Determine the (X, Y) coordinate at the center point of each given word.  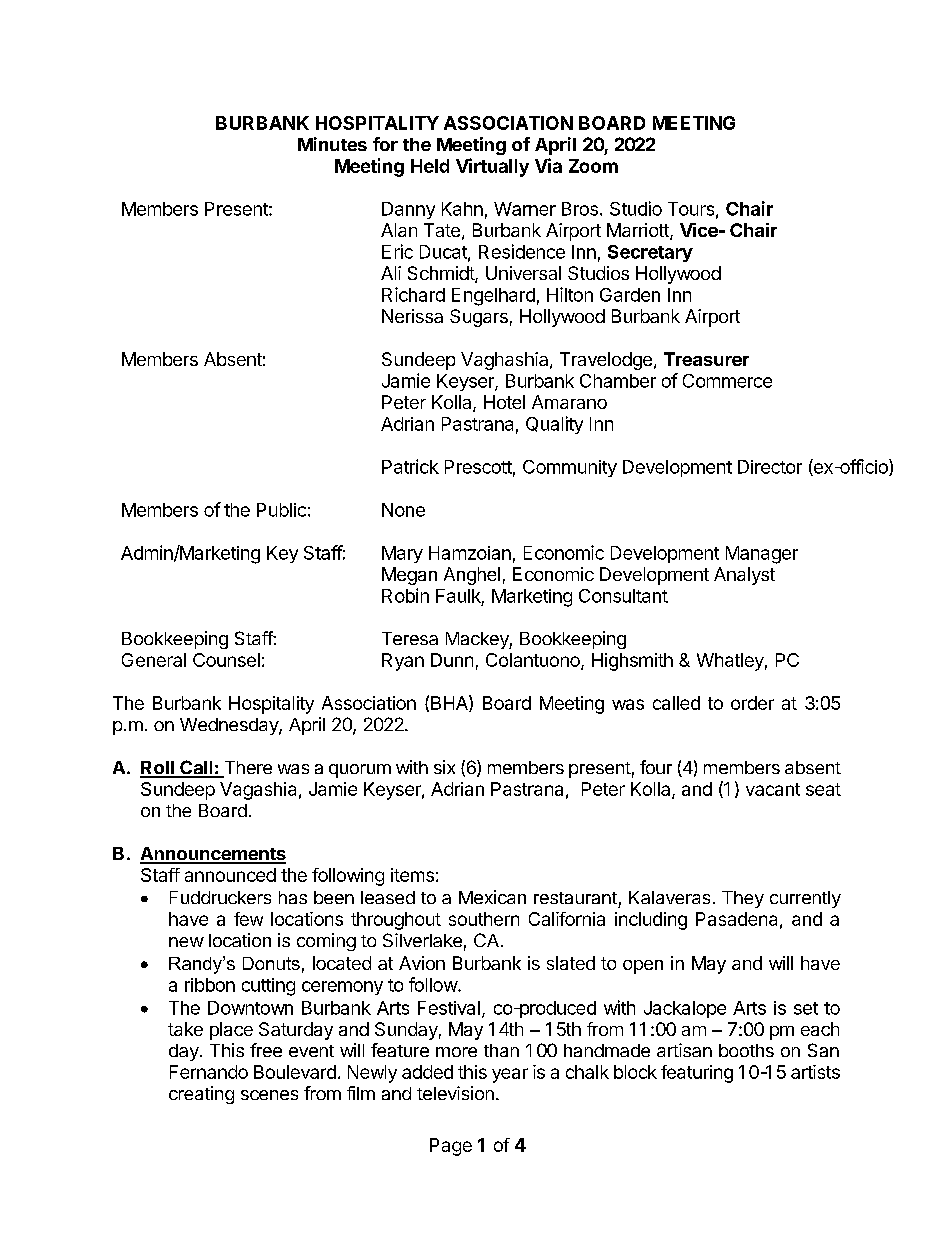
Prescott (478, 467)
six (444, 767)
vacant (773, 789)
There (247, 769)
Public (281, 510)
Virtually (492, 167)
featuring (697, 1074)
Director (770, 467)
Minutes (332, 144)
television (455, 1093)
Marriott (639, 231)
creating (201, 1095)
